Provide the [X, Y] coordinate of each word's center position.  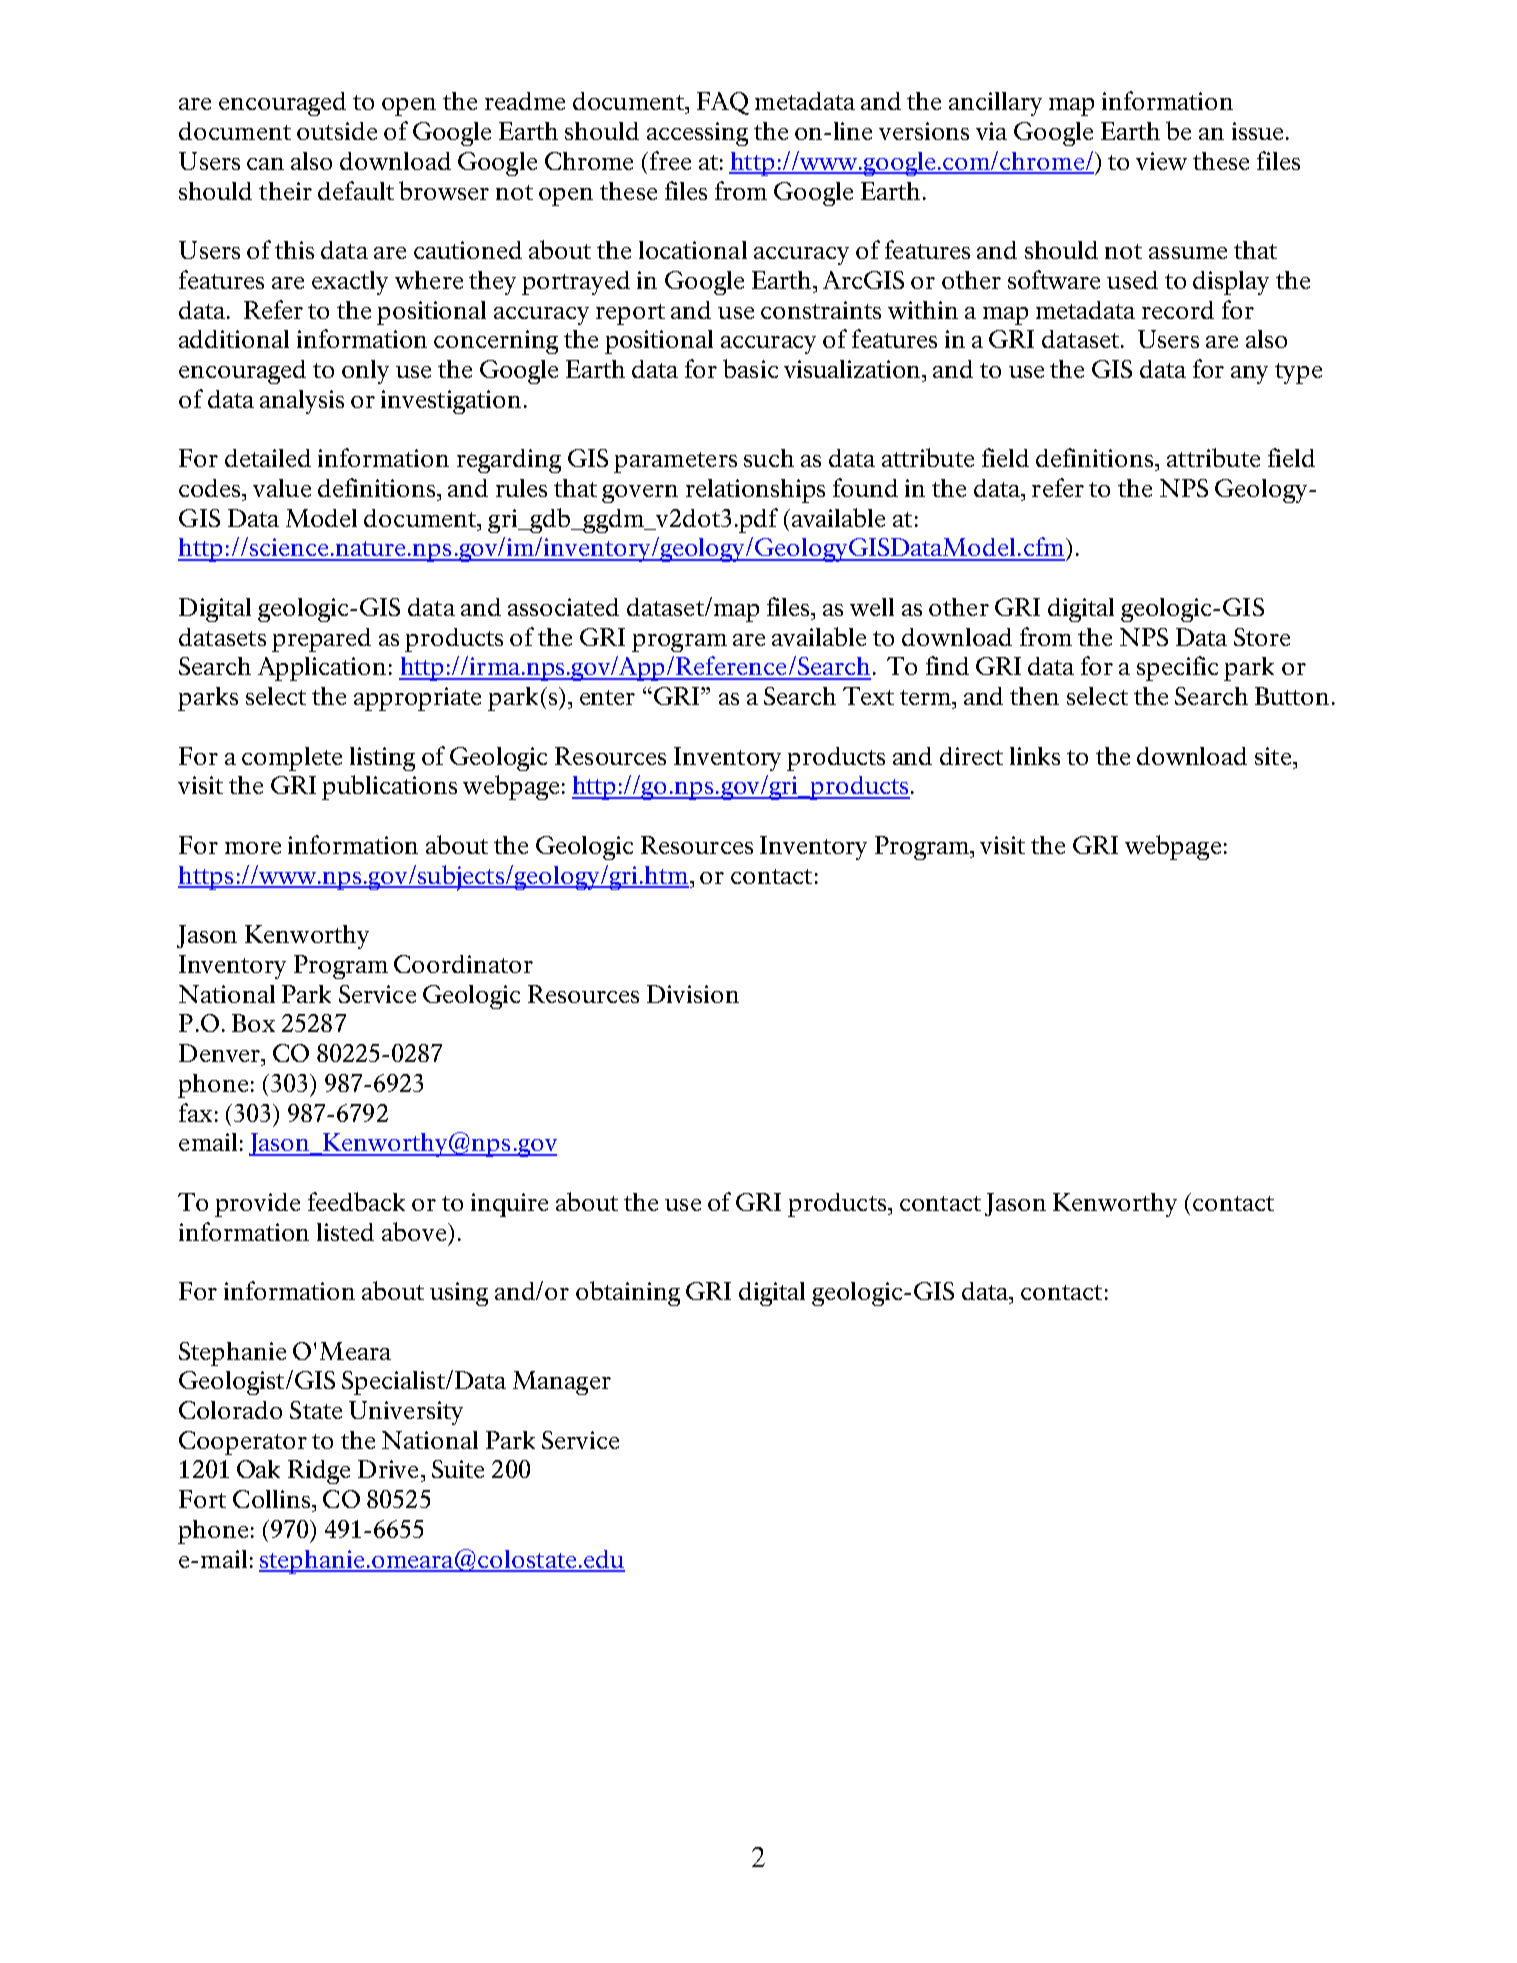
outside [337, 131]
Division [693, 994]
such [769, 458]
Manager [562, 1383]
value [282, 488]
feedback [356, 1201]
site [1273, 756]
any [1249, 375]
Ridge [319, 1472]
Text [868, 696]
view [1161, 161]
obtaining [628, 1293]
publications [389, 787]
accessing [697, 134]
